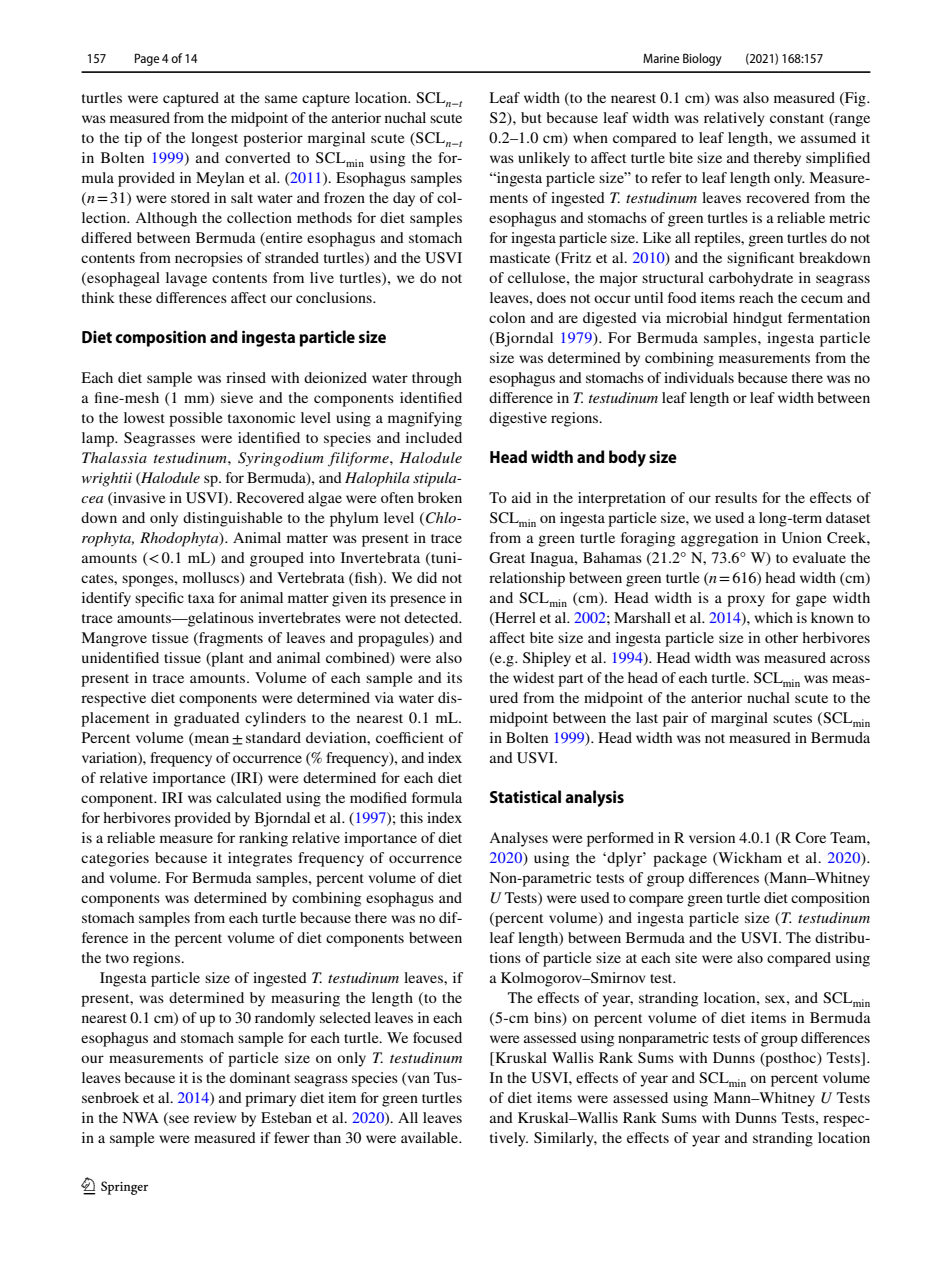 Image resolution: width=952 pixels, height=1265 pixels. Describe the element at coordinates (525, 796) in the screenshot. I see `Statistical` at that location.
